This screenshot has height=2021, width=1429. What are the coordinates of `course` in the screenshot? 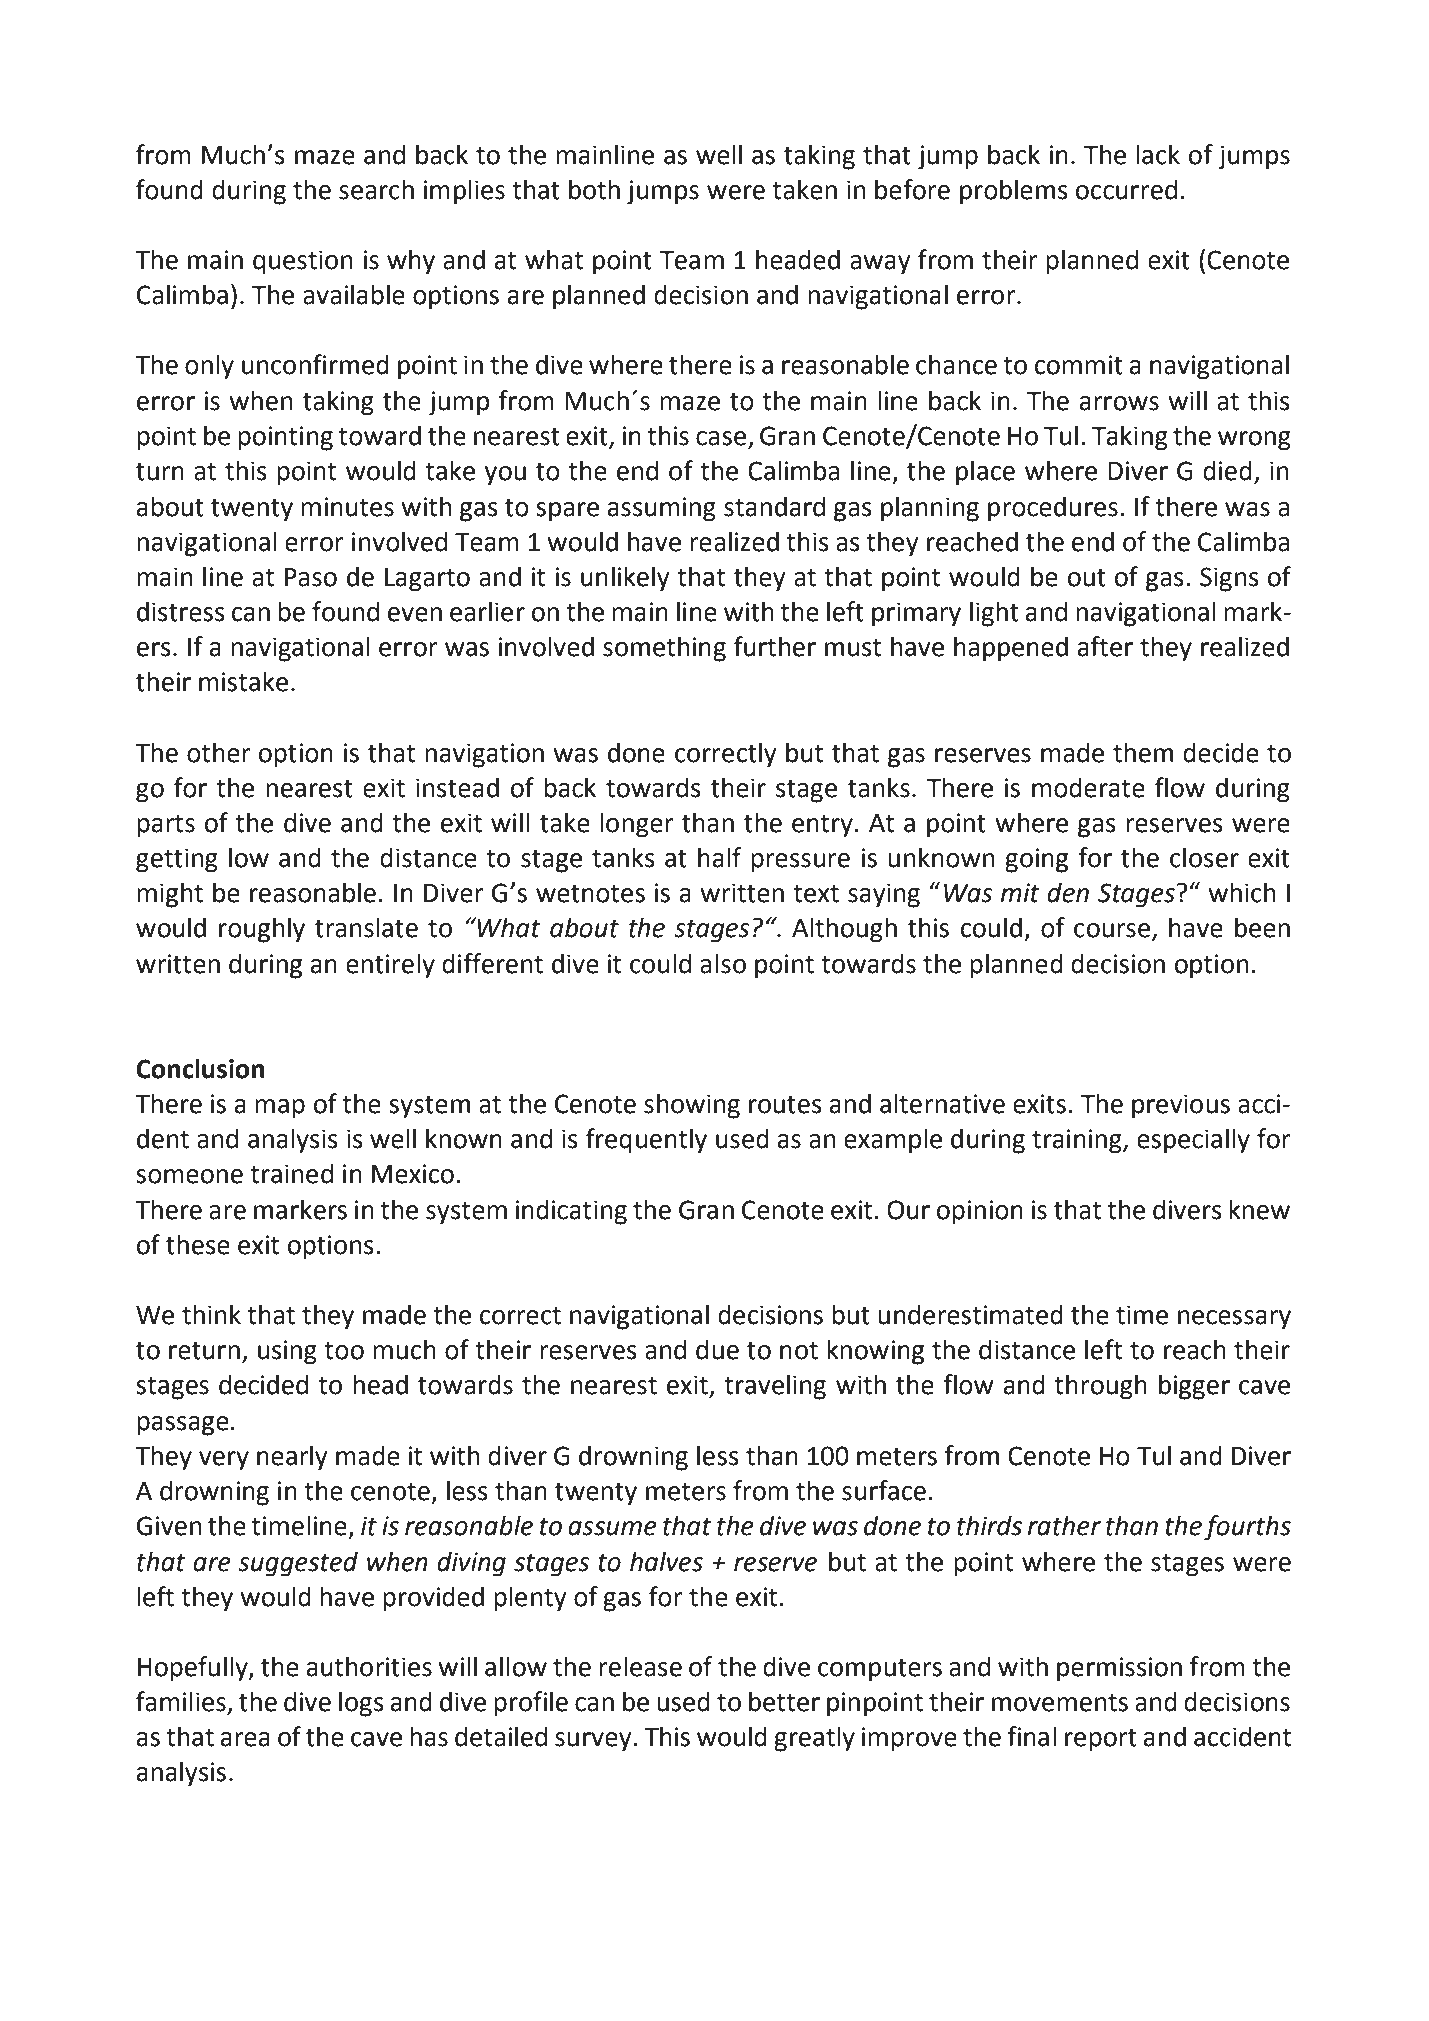 It's located at (1113, 931).
